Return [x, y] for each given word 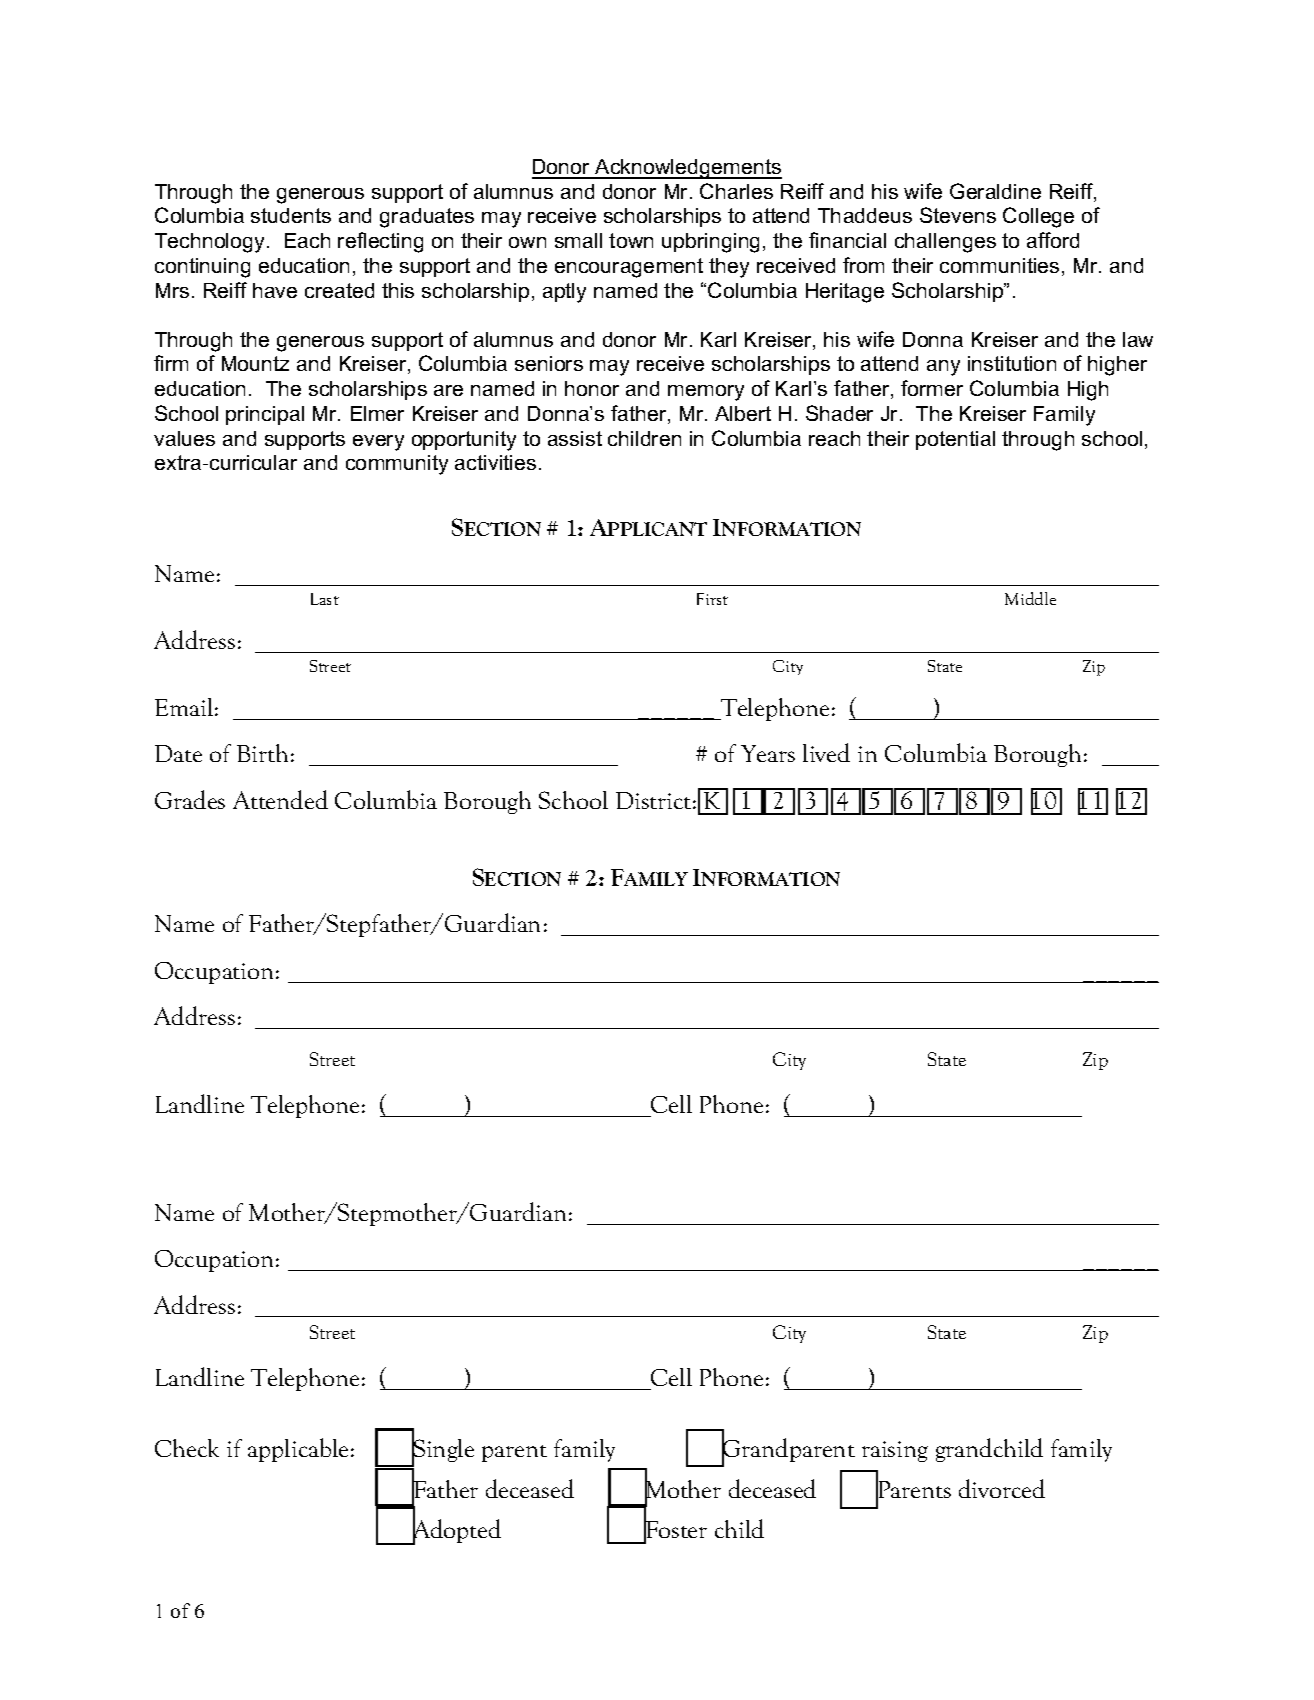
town [631, 240]
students [291, 215]
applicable [298, 1450]
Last [325, 599]
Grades [190, 799]
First [712, 599]
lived [826, 752]
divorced [1002, 1488]
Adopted [455, 1531]
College [1038, 217]
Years [768, 753]
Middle [1030, 598]
